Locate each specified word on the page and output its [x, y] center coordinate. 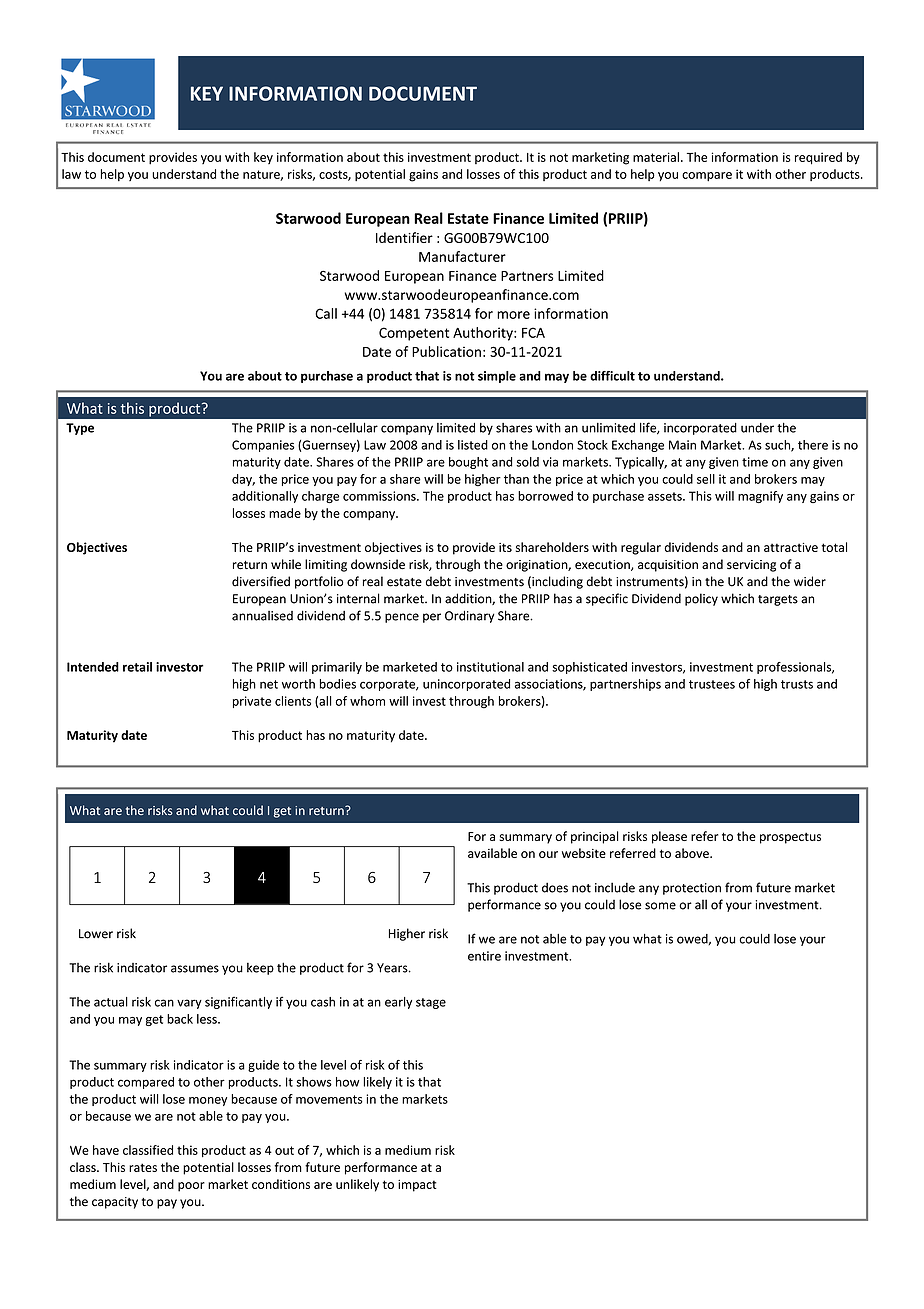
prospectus [790, 838]
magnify [760, 497]
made [285, 513]
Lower [96, 934]
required [818, 158]
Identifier [404, 237]
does [555, 887]
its [505, 547]
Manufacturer [462, 256]
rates [143, 1167]
